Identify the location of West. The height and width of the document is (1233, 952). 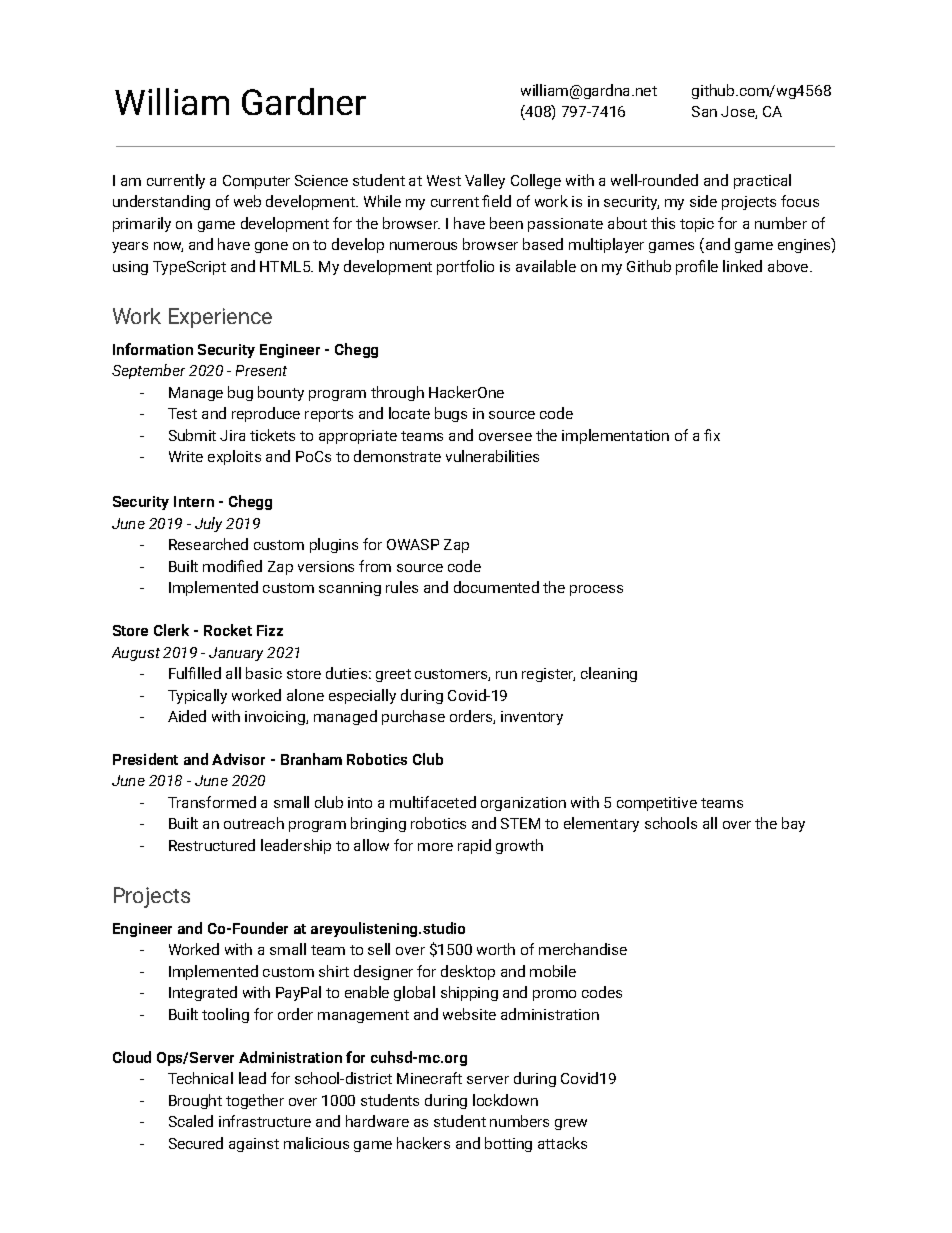
(444, 180).
